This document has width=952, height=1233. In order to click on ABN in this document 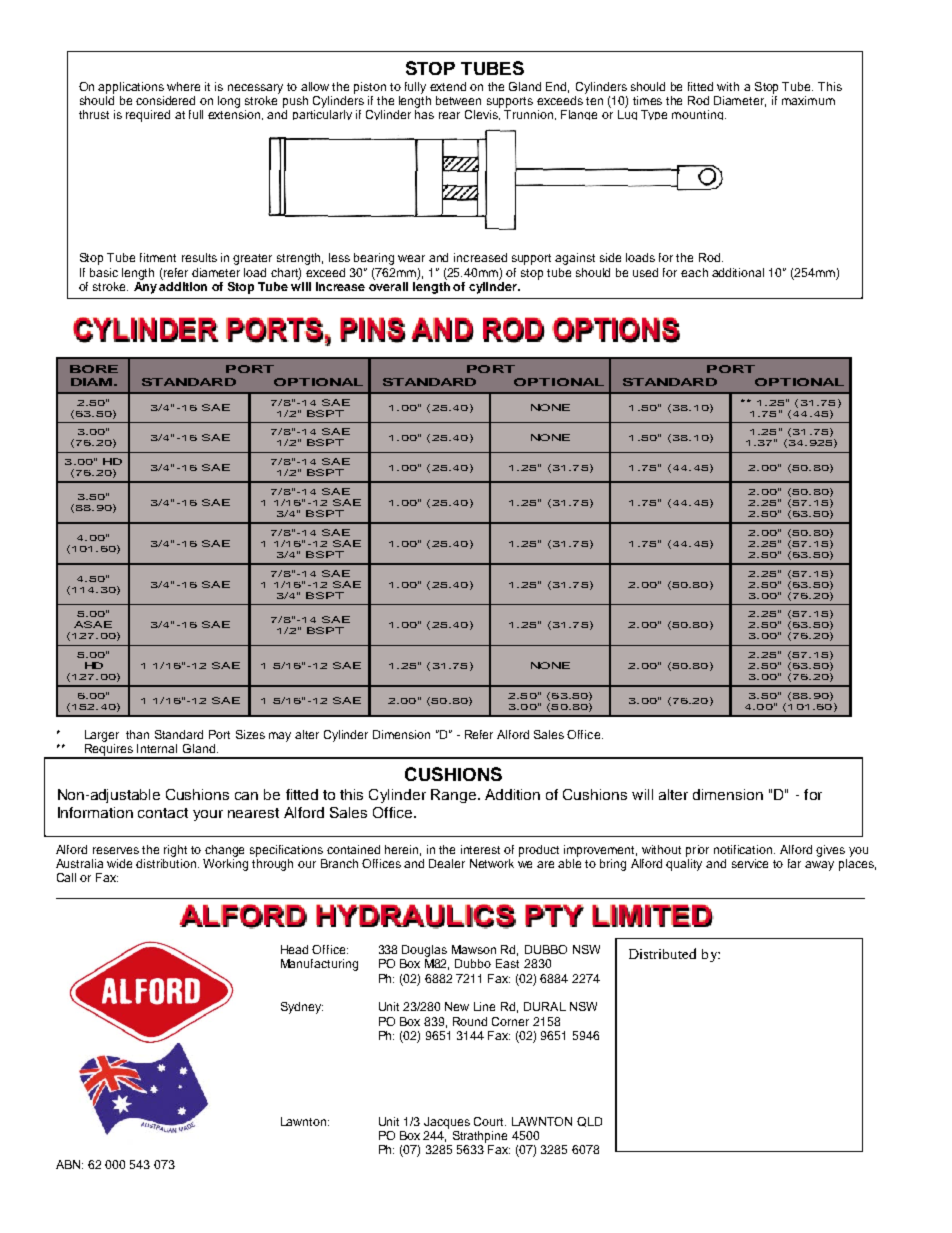, I will do `click(69, 1164)`.
